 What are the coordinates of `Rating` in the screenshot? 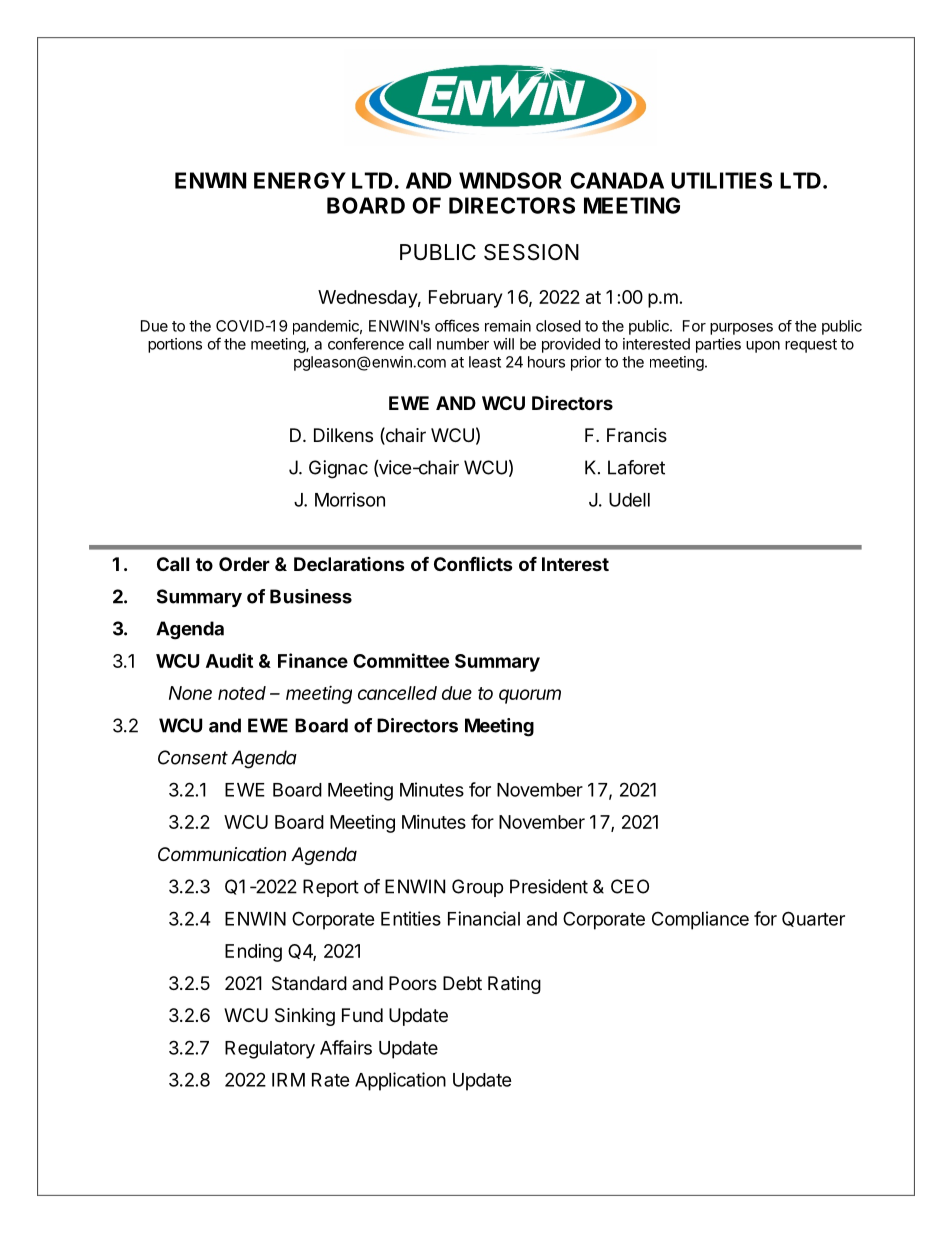 It's located at (514, 985).
